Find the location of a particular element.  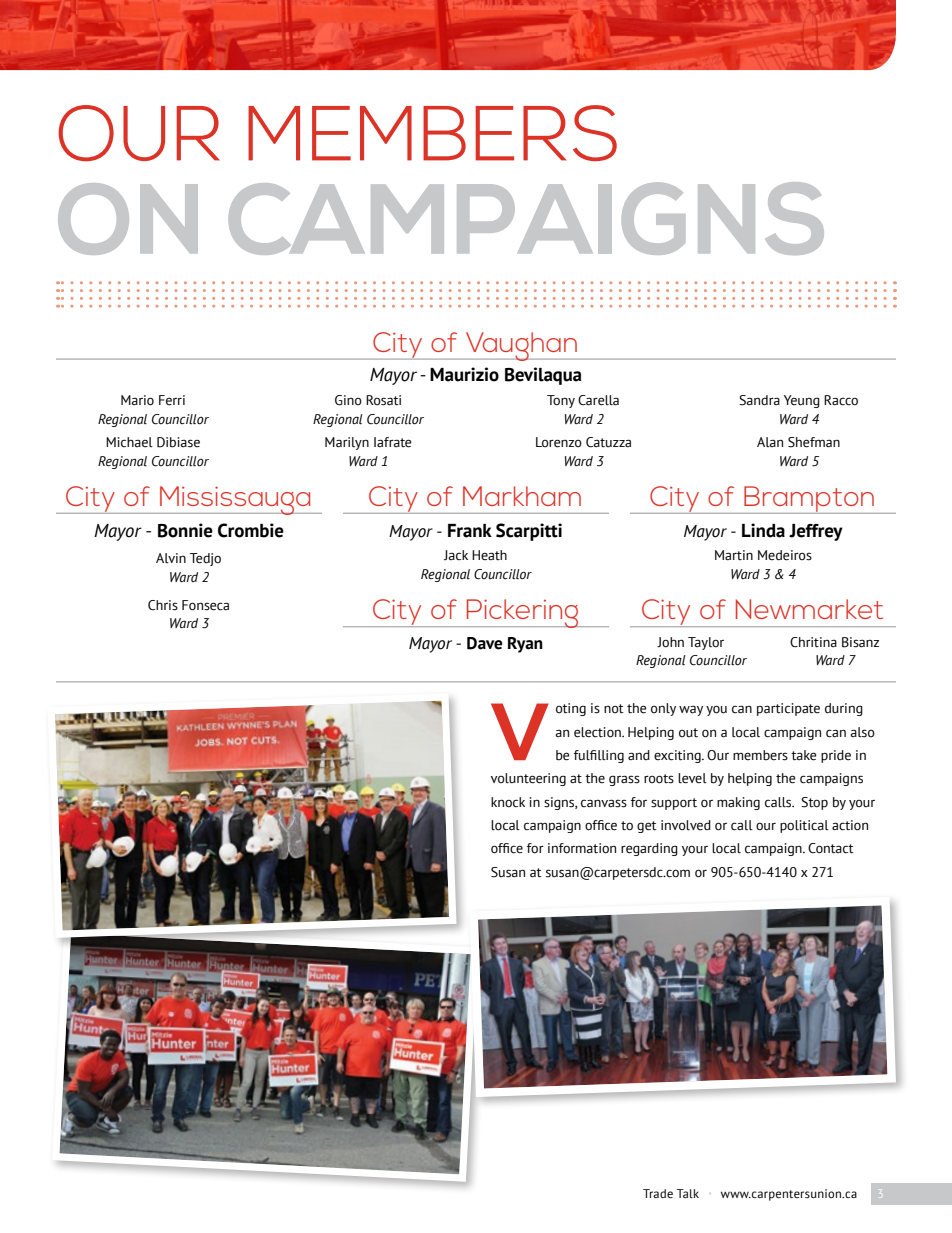

Talk is located at coordinates (688, 1193).
